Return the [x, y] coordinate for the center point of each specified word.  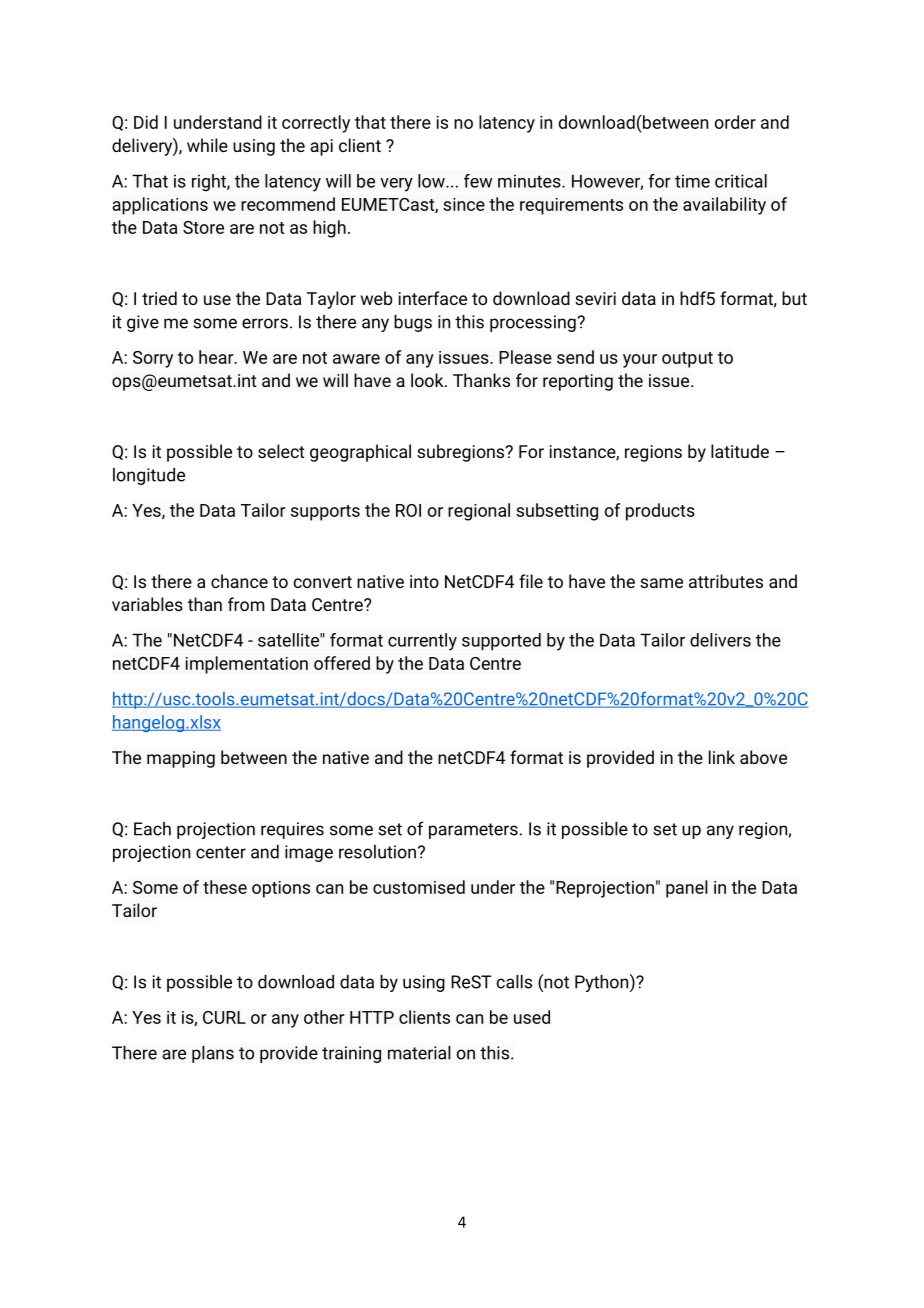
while [207, 145]
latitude [740, 451]
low [432, 181]
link [722, 757]
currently [422, 642]
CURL [224, 1017]
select [281, 451]
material [419, 1053]
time [692, 181]
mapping [181, 759]
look [428, 380]
